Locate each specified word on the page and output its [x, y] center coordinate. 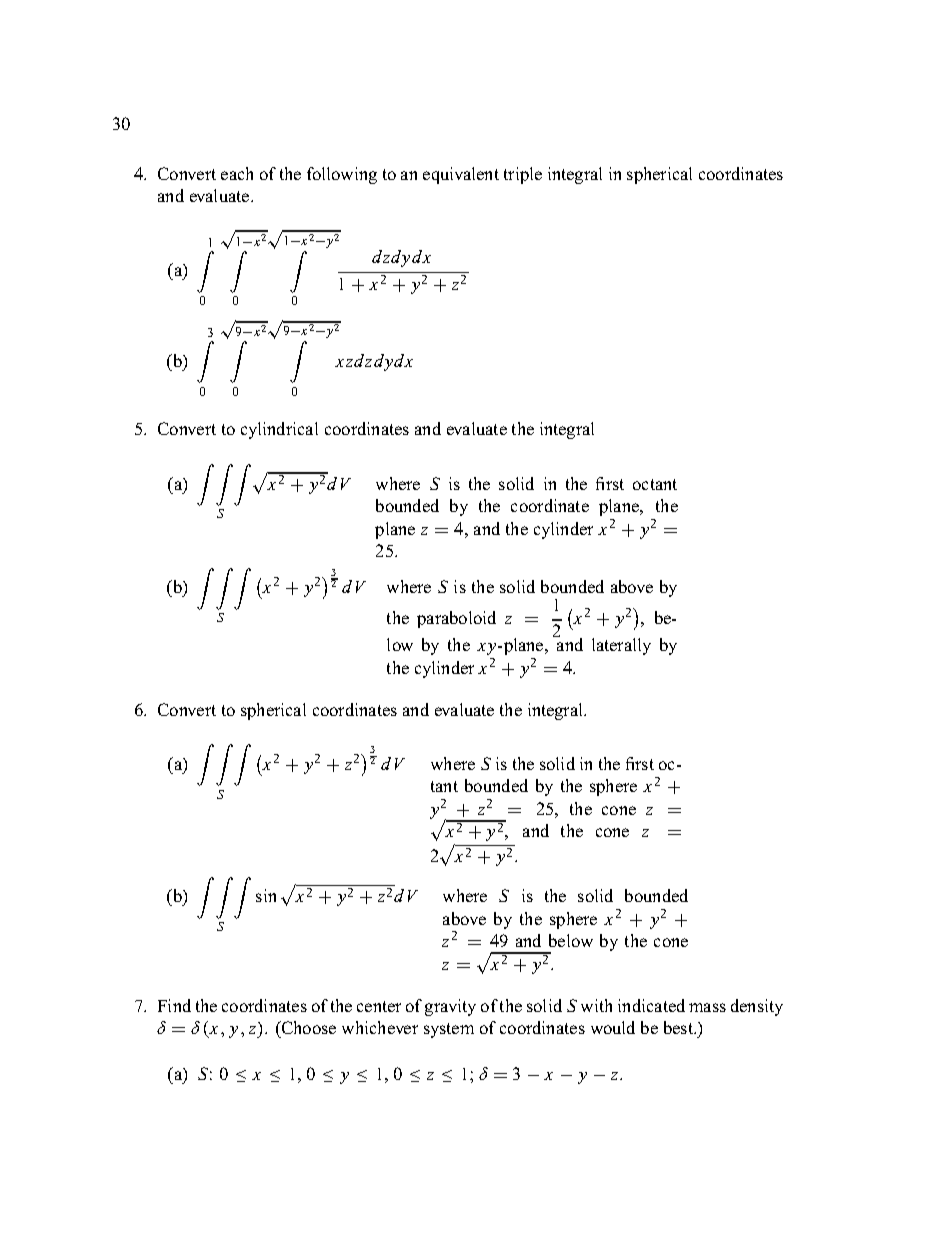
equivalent [461, 175]
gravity [450, 1007]
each [237, 173]
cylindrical [279, 430]
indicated [651, 1005]
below [571, 940]
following [342, 175]
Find [174, 1005]
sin [266, 895]
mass [707, 1007]
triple [523, 175]
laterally [621, 646]
